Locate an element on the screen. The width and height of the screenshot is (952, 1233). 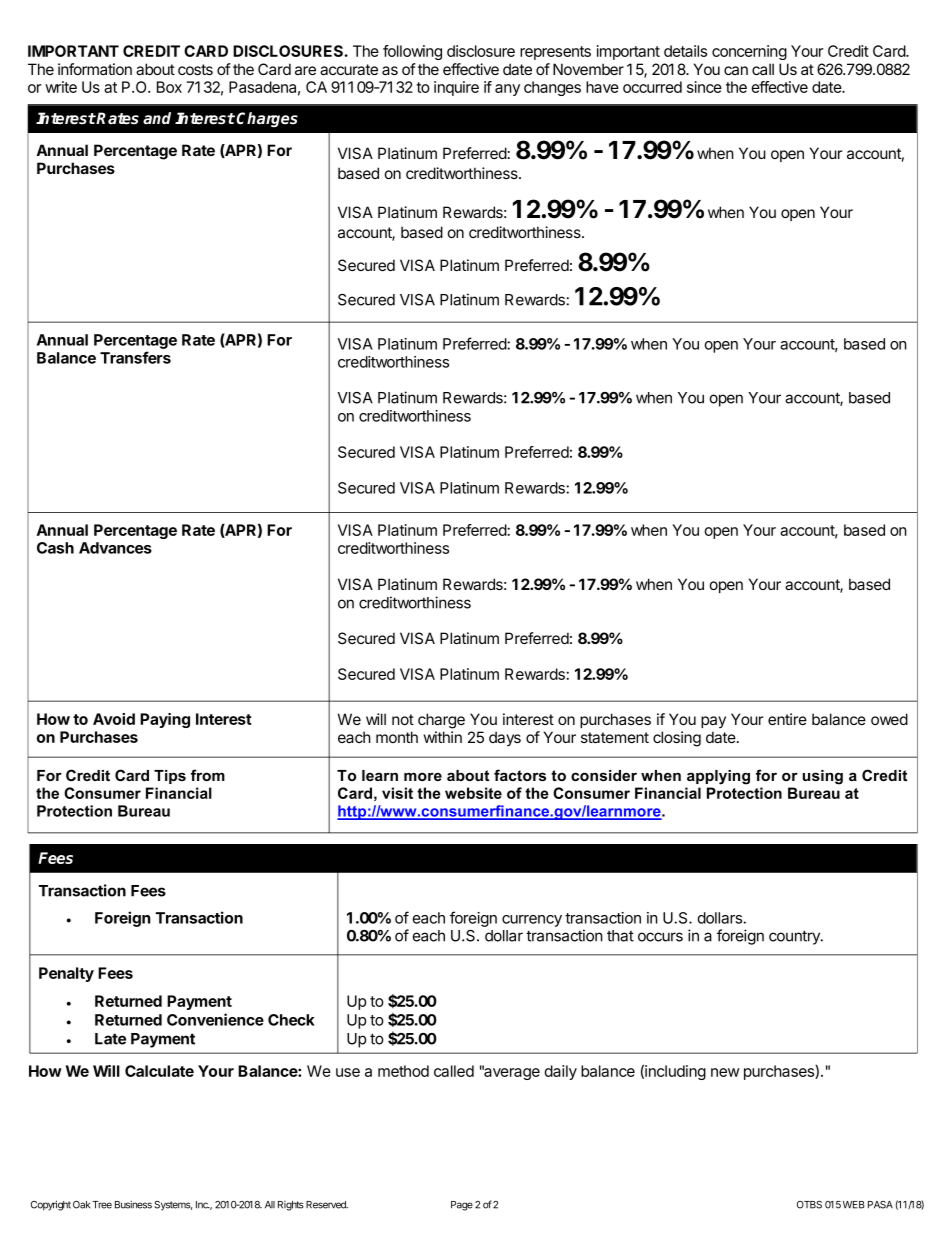
Box is located at coordinates (169, 87).
